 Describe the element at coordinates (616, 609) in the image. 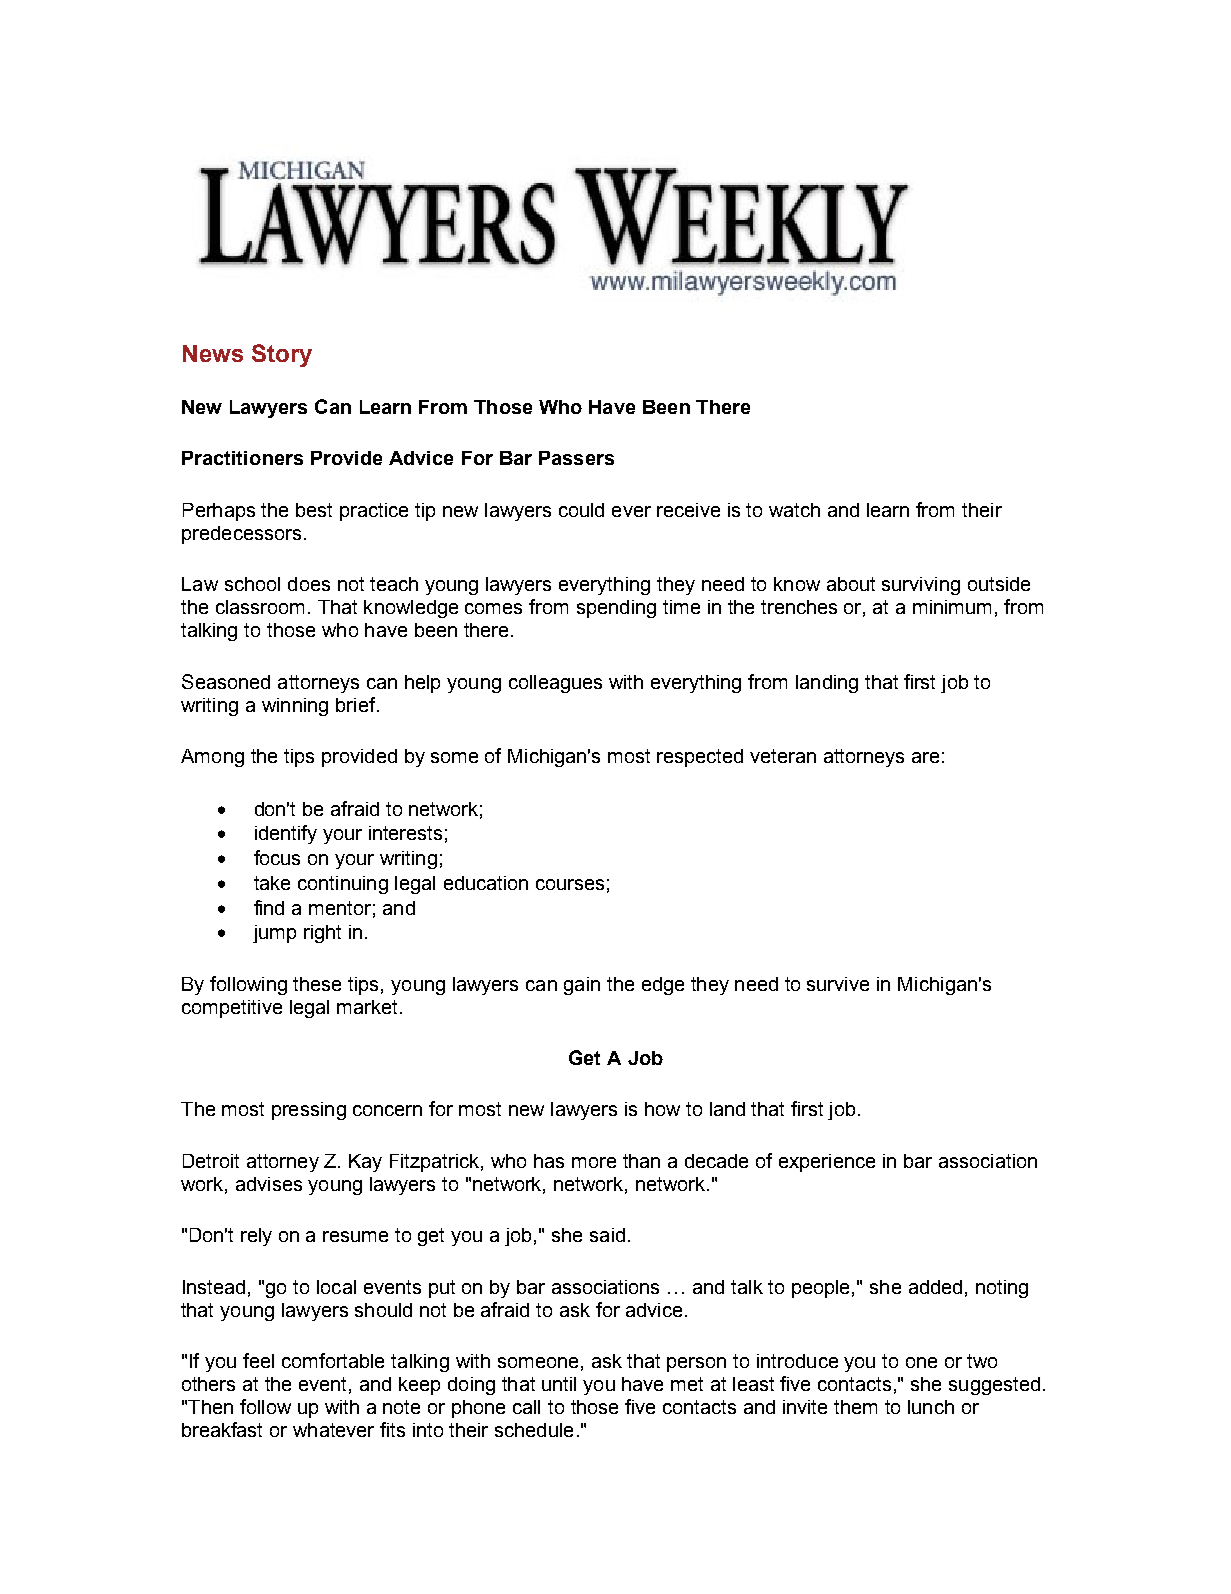

I see `spending` at that location.
